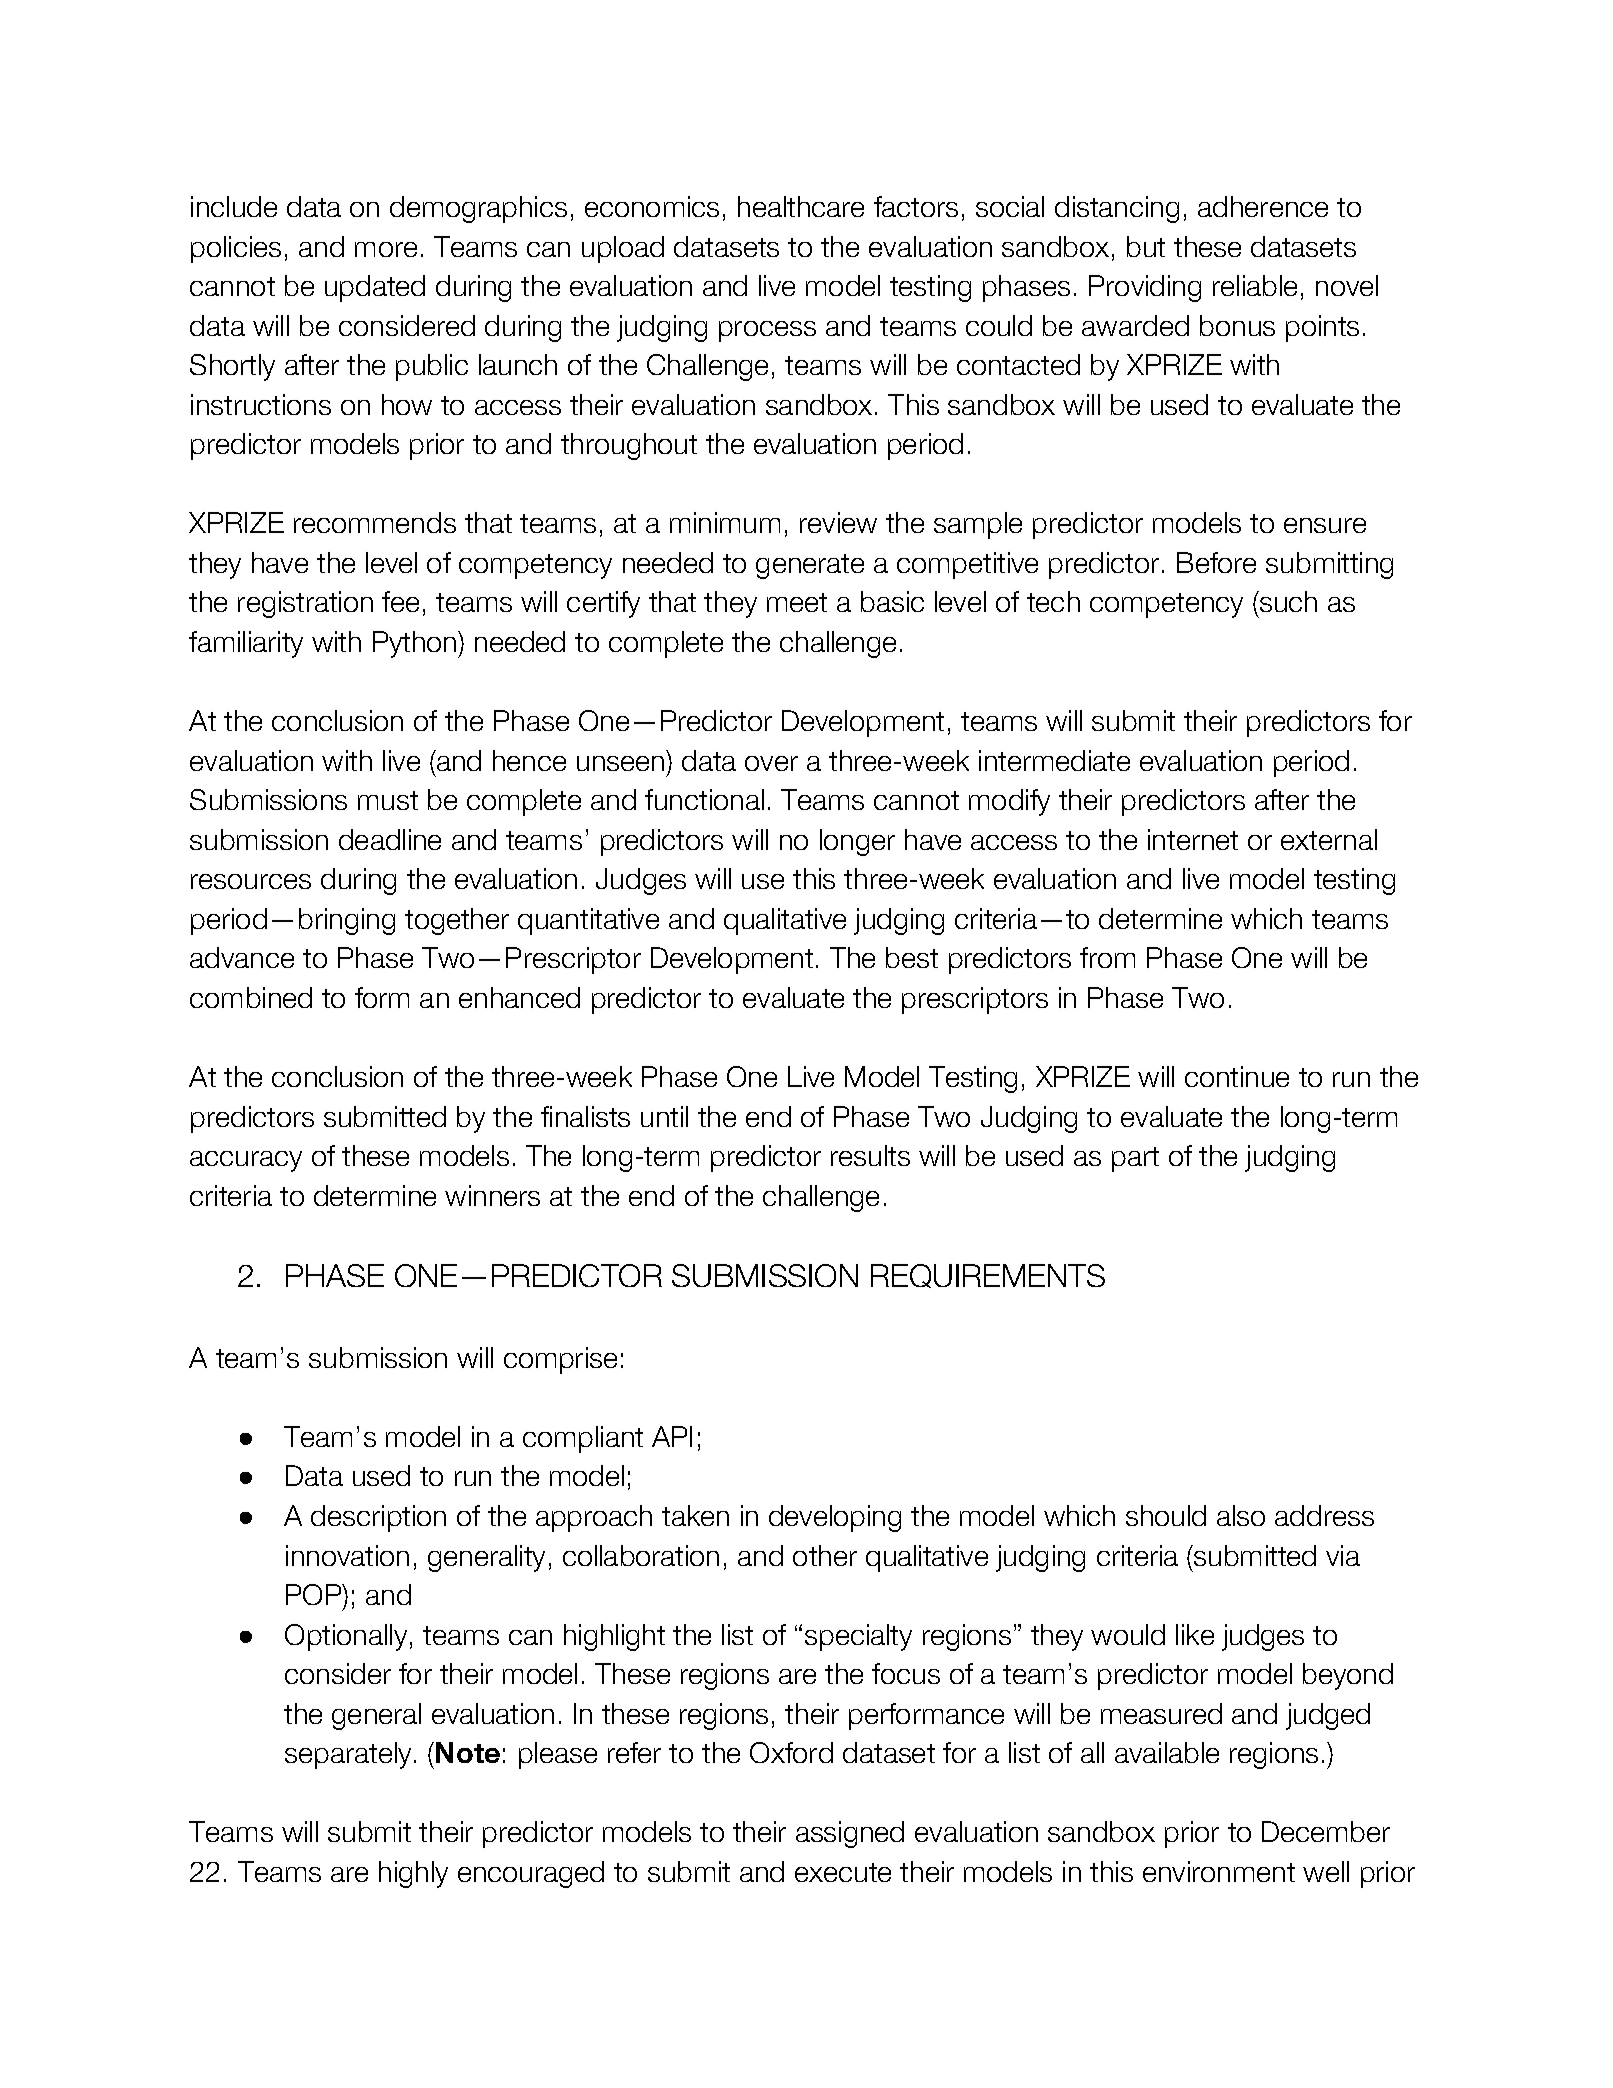 This page has width=1613, height=2088. Describe the element at coordinates (386, 249) in the page. I see `more` at that location.
